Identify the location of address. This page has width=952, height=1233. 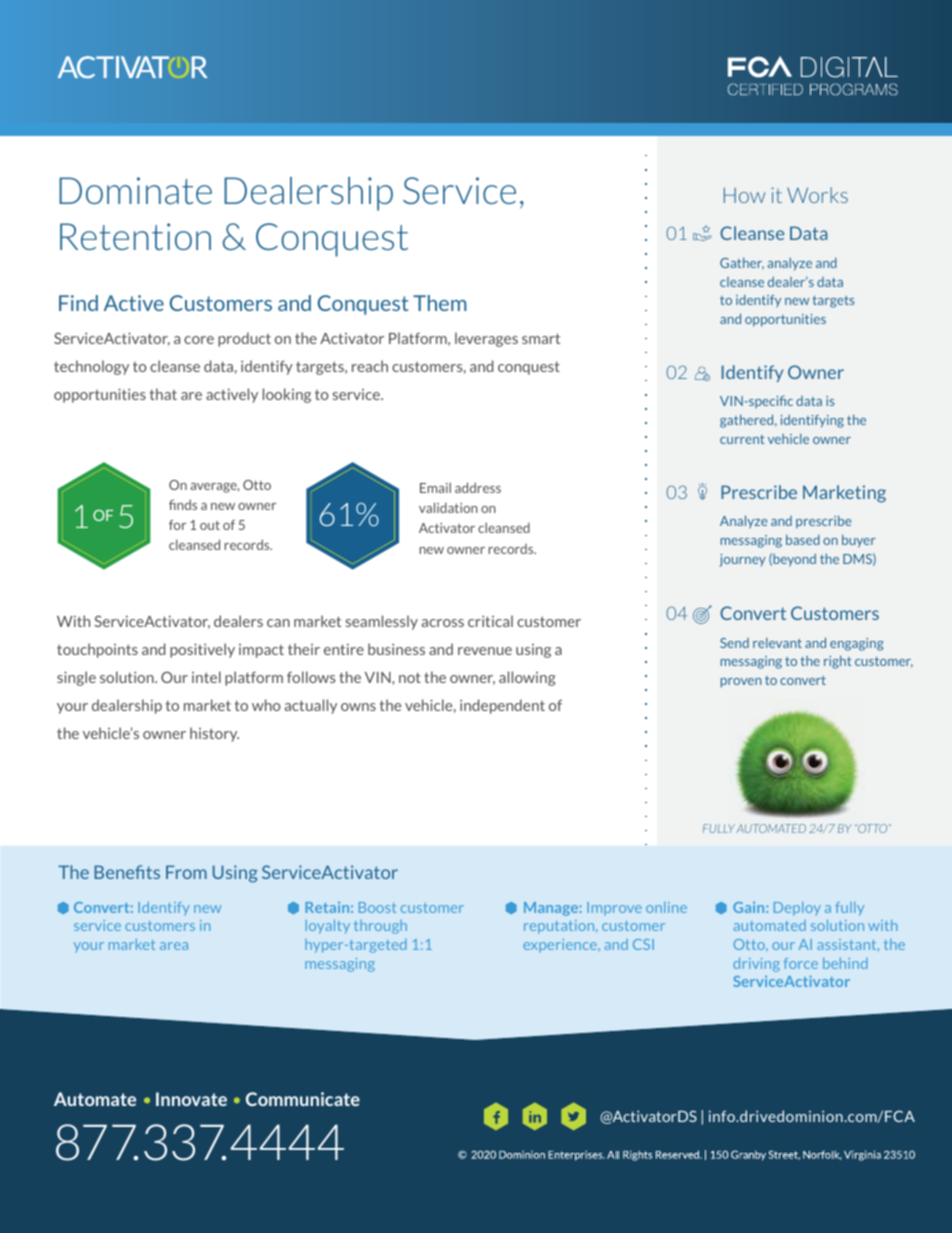
(478, 487).
